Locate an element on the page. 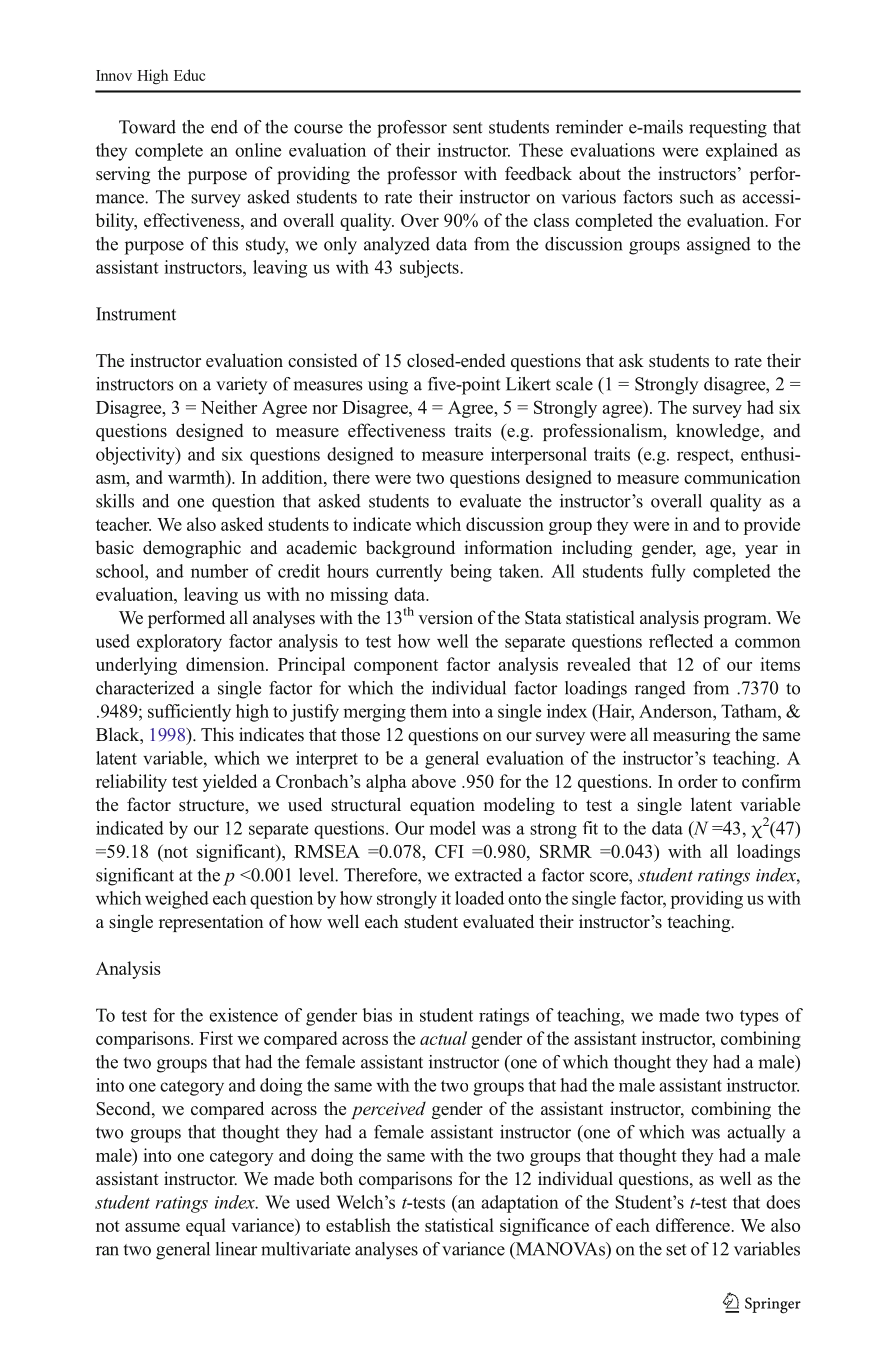  equal is located at coordinates (206, 1227).
